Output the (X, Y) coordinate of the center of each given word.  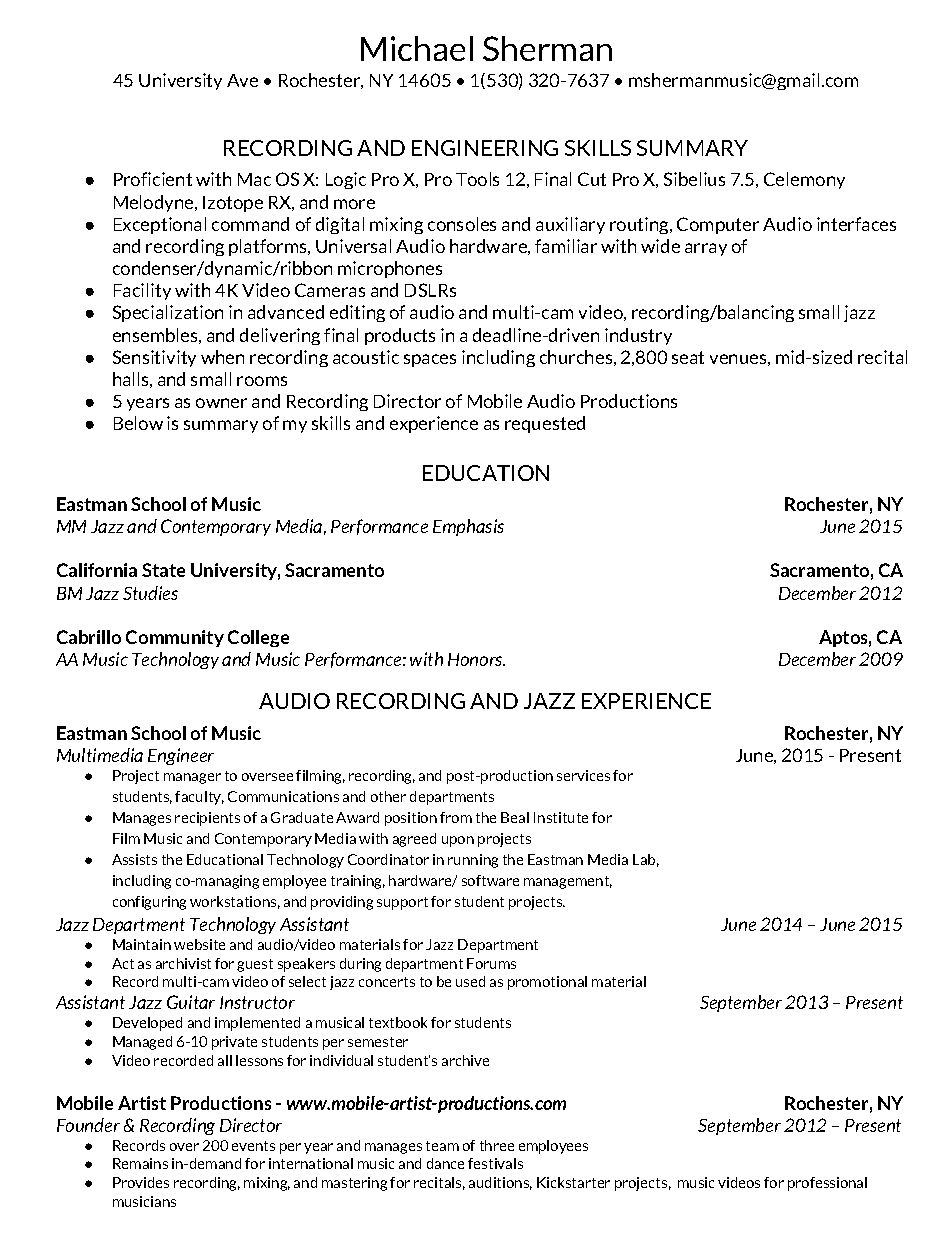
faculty (199, 798)
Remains (140, 1163)
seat (688, 357)
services (583, 775)
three (497, 1145)
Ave (242, 80)
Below (138, 423)
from (456, 817)
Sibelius (694, 179)
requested (545, 424)
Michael (417, 48)
